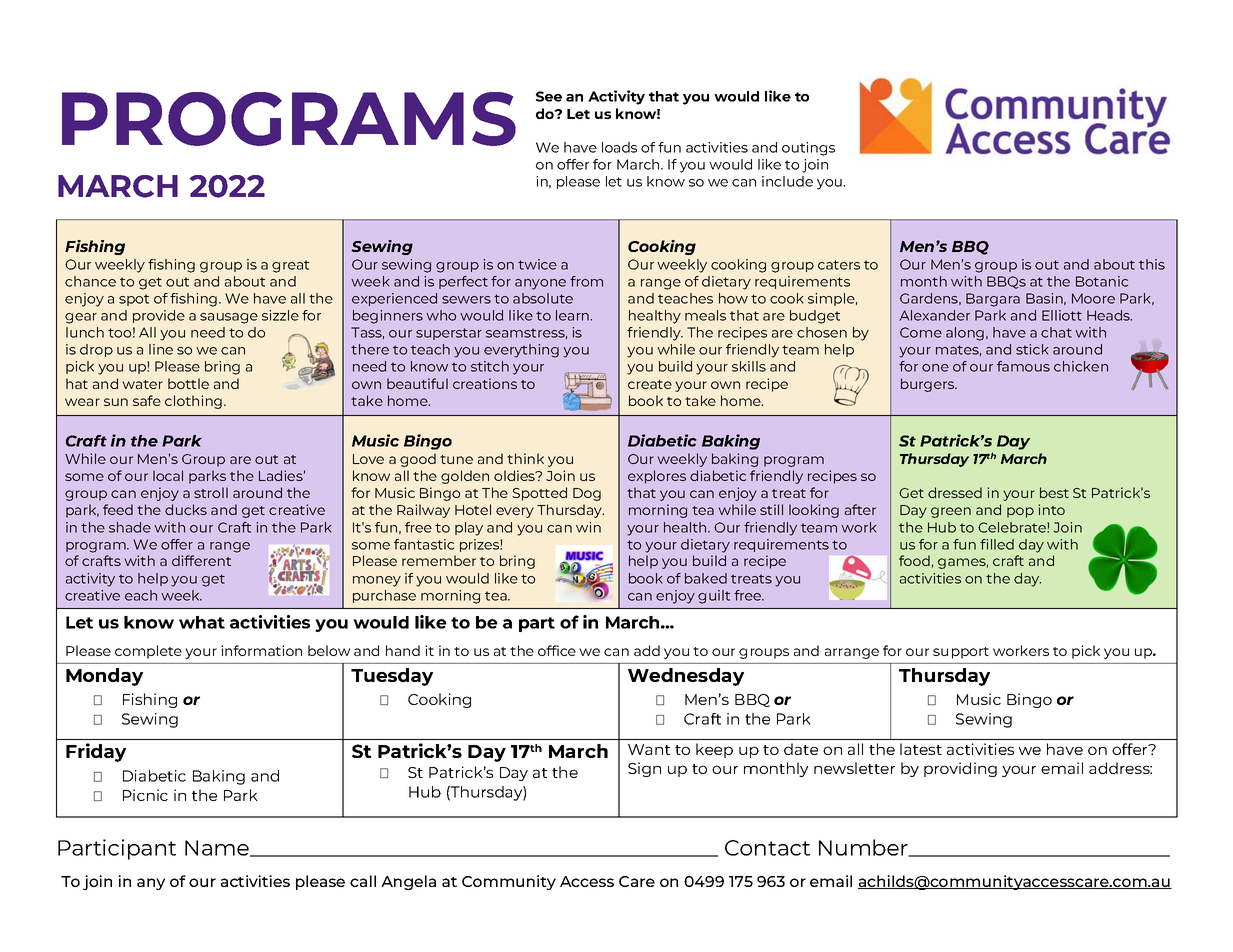 The height and width of the image is (952, 1233). I want to click on outings, so click(808, 149).
